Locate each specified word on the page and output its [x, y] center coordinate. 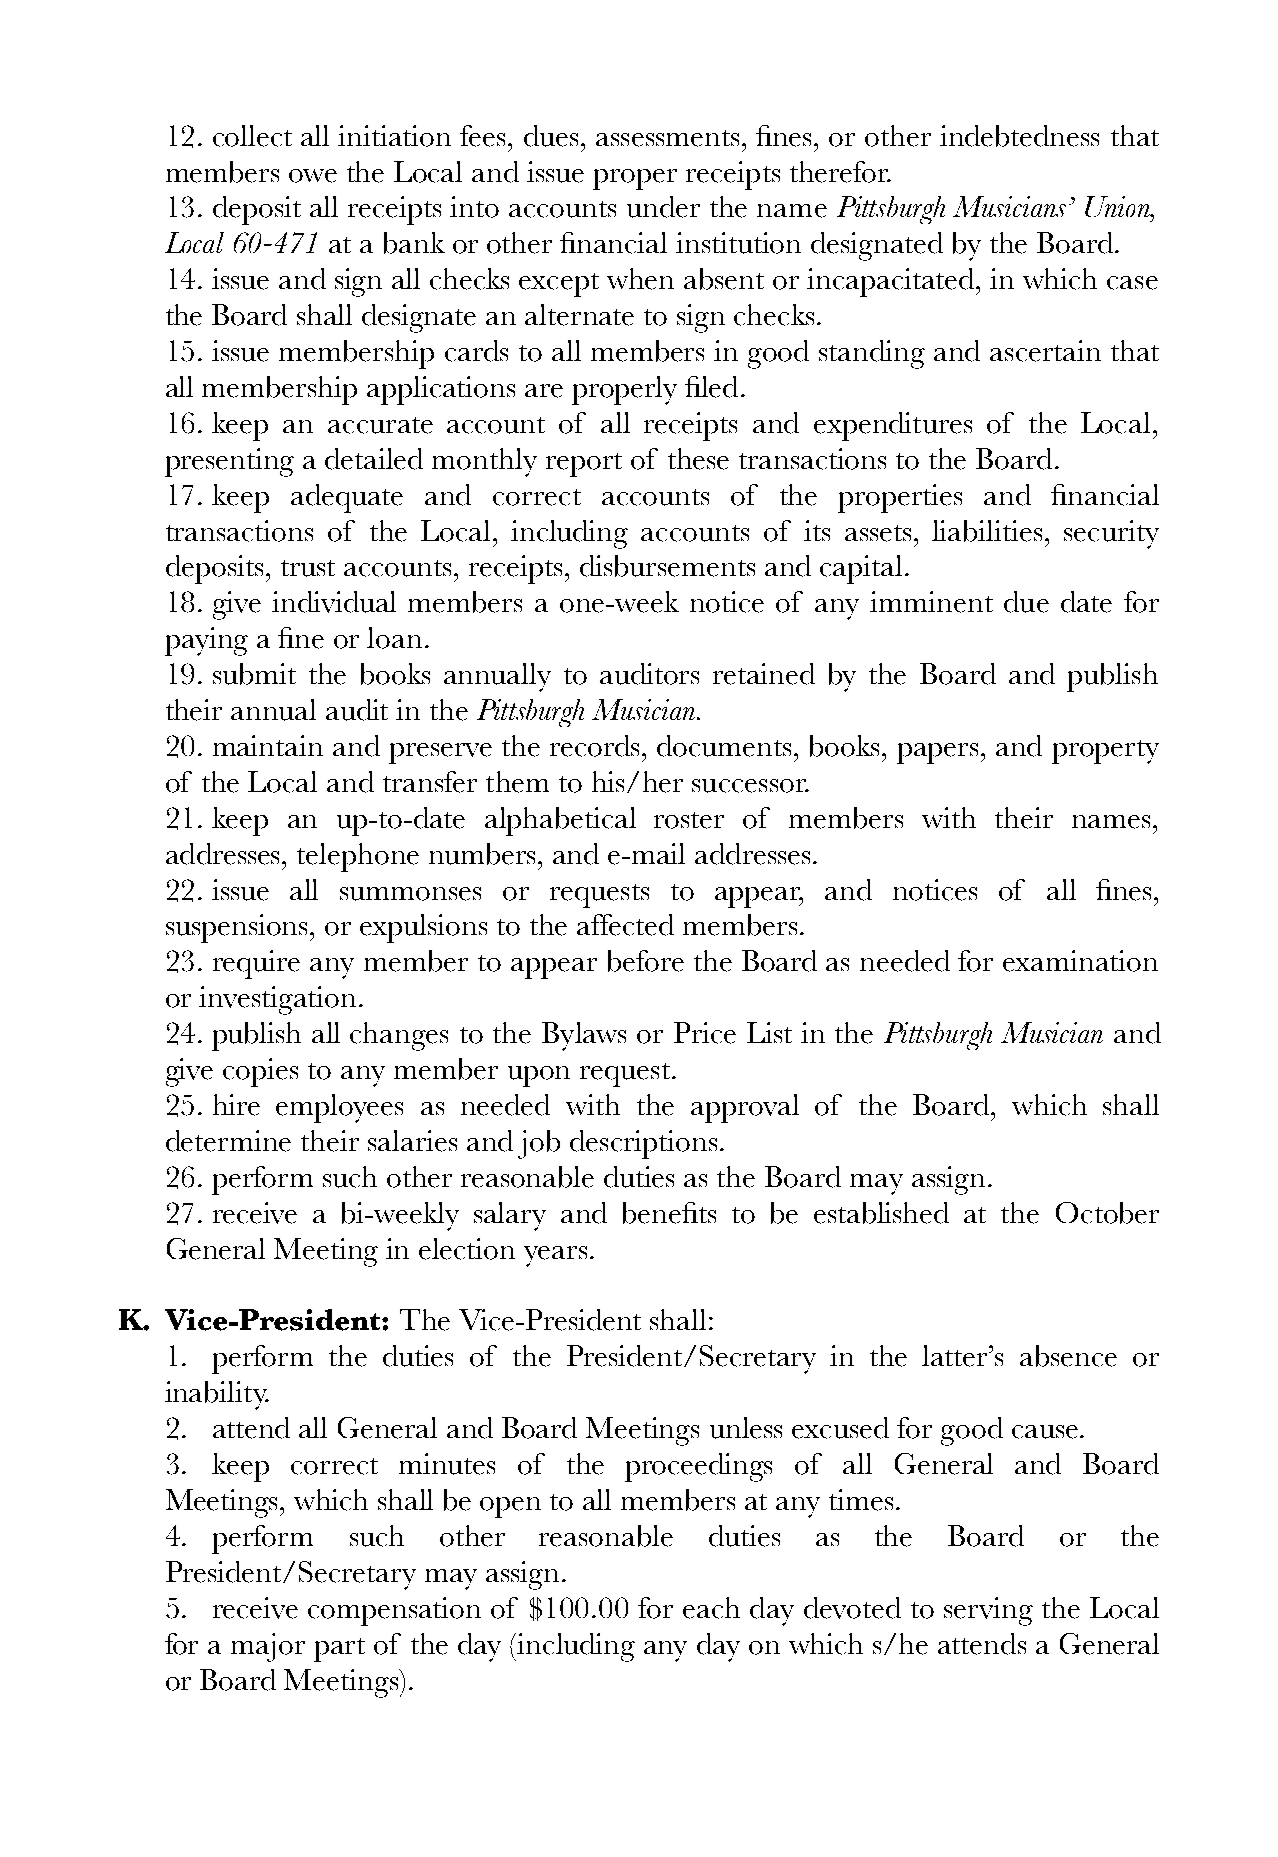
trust [308, 568]
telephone [358, 857]
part [339, 1650]
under [663, 207]
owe [313, 176]
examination [1080, 961]
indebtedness [1019, 136]
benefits [669, 1213]
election [467, 1249]
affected [625, 925]
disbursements [667, 566]
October [1107, 1213]
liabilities [987, 531]
